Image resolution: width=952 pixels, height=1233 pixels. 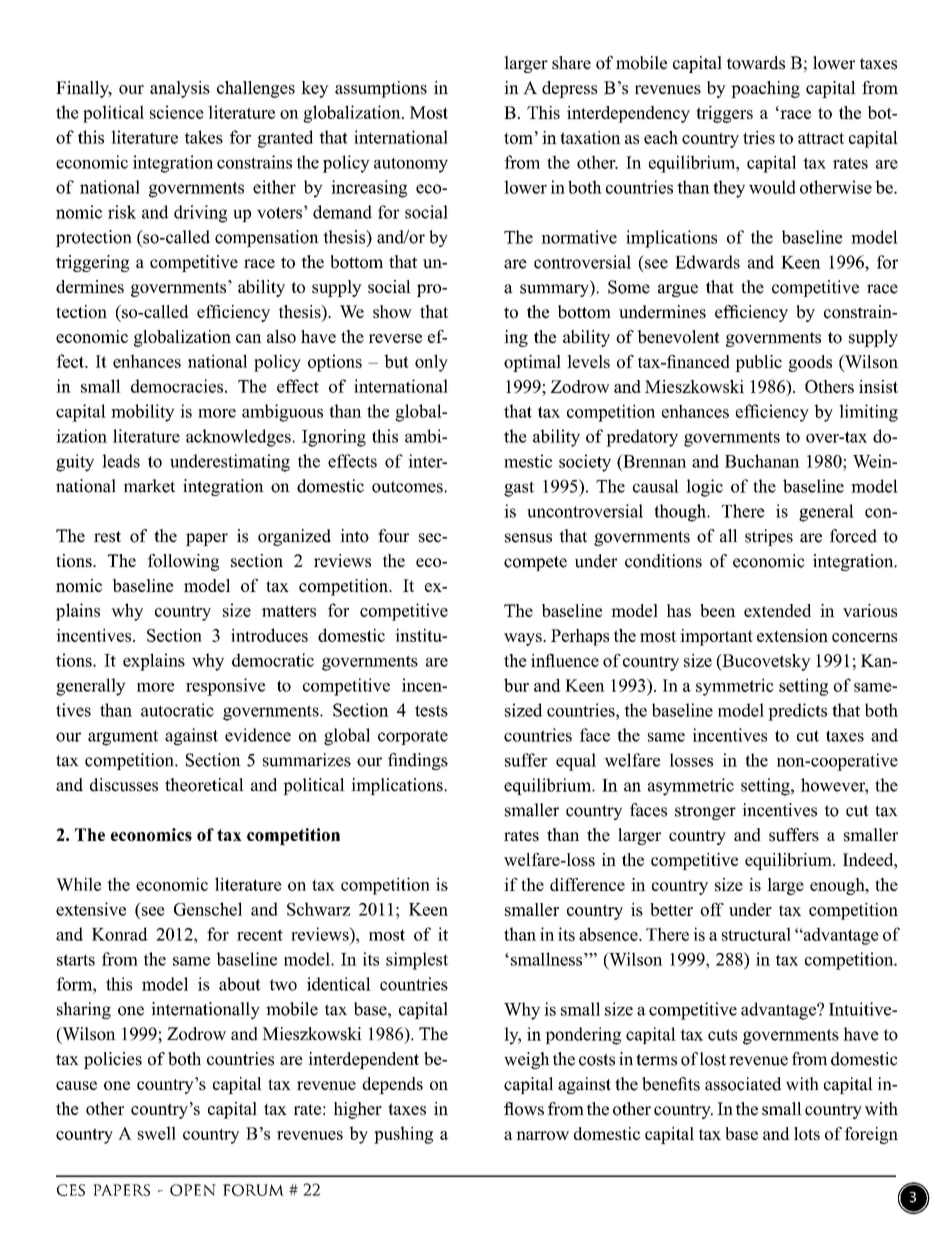 I want to click on enough, so click(x=838, y=886).
